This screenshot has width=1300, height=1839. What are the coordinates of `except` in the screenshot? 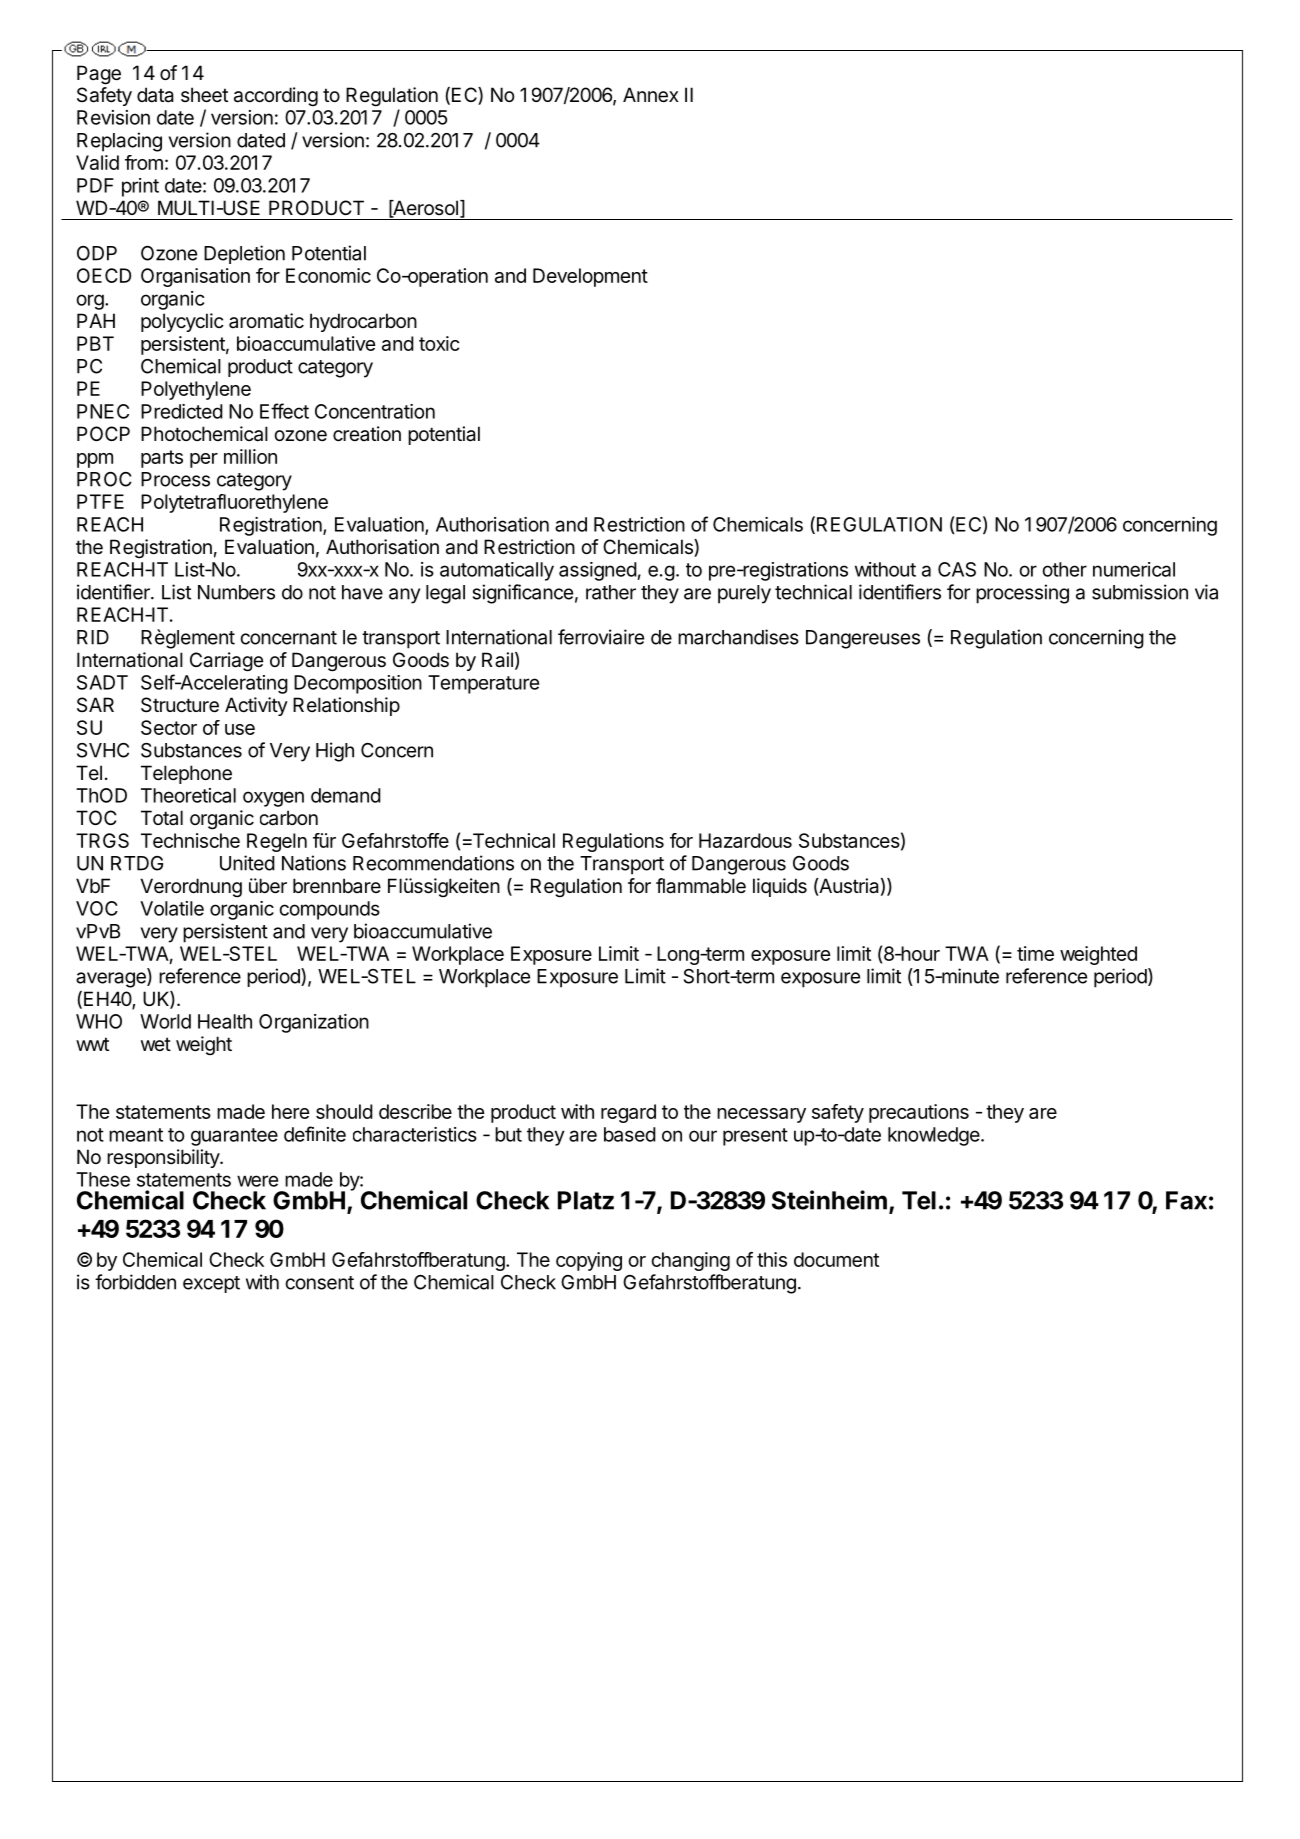 It's located at (211, 1284).
